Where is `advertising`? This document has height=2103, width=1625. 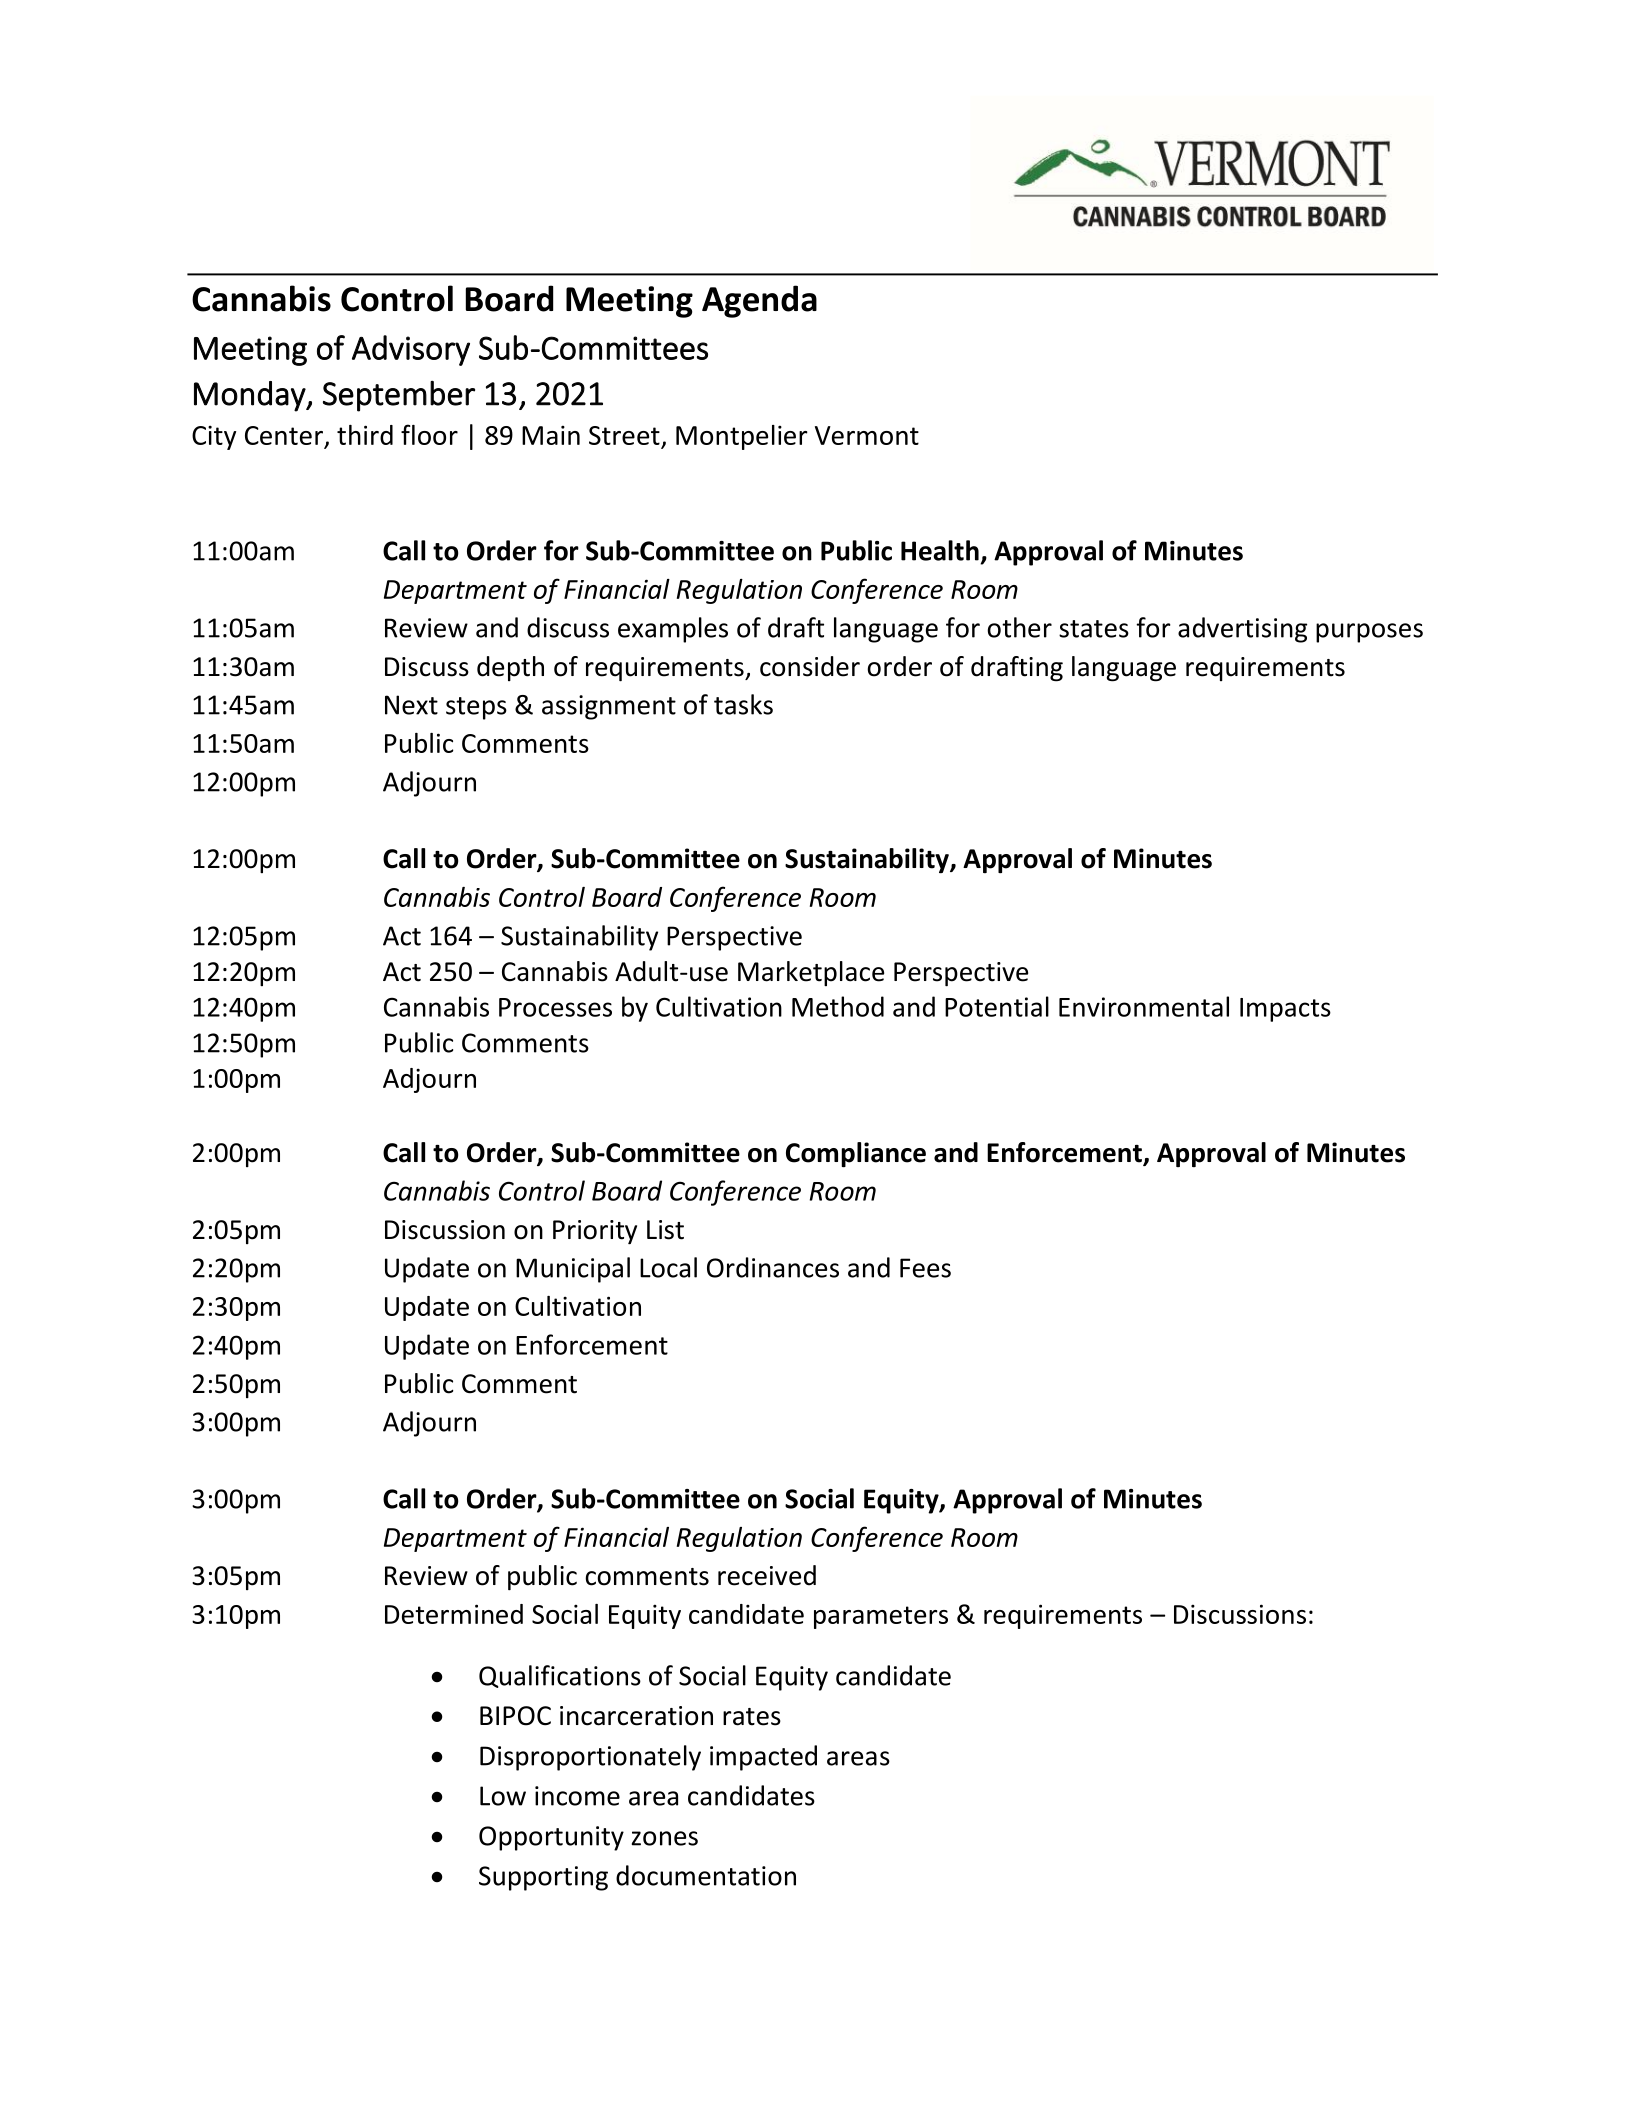 advertising is located at coordinates (1242, 630).
